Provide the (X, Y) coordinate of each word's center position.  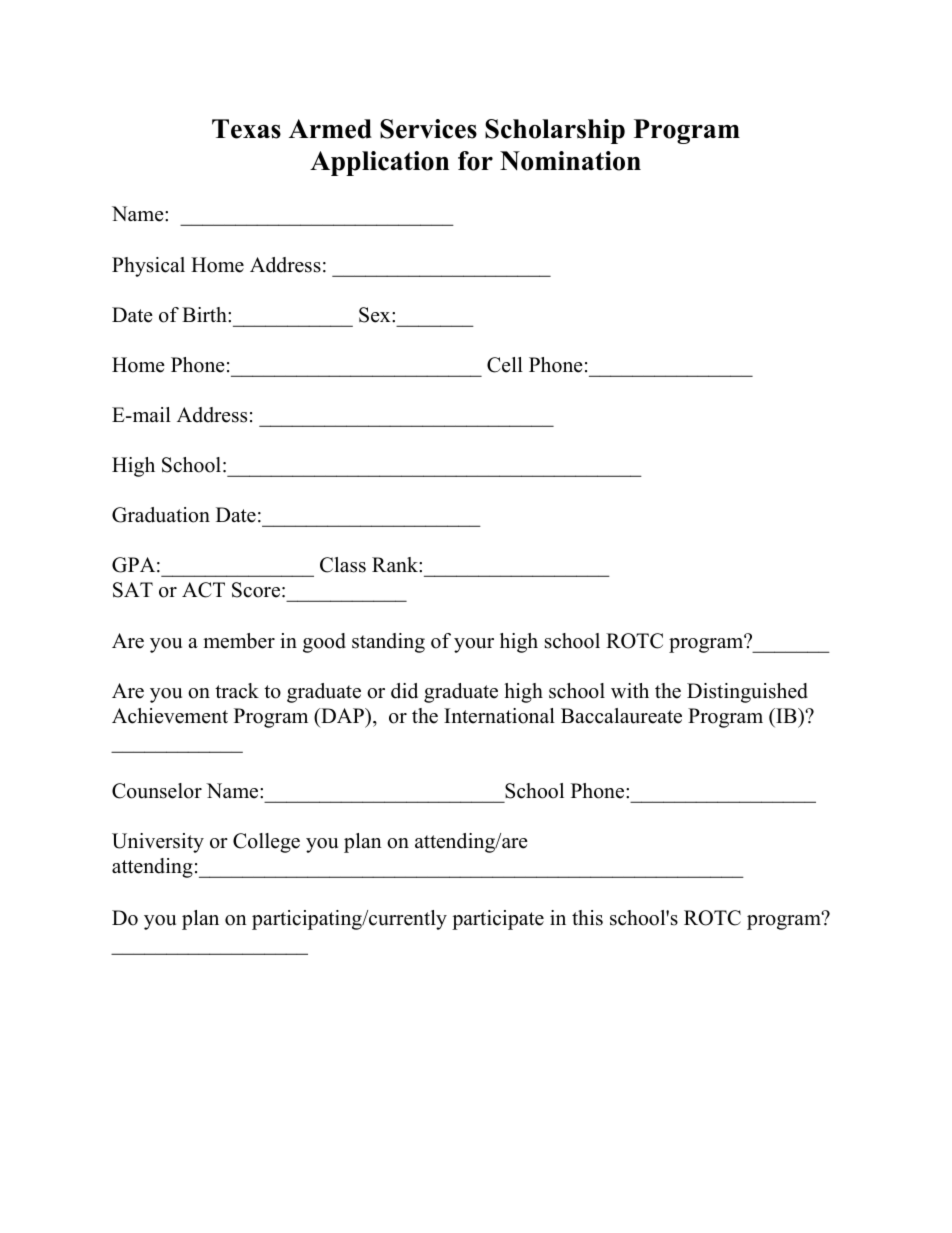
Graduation (161, 515)
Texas (246, 129)
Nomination (570, 161)
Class (343, 565)
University (158, 843)
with (630, 690)
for (475, 161)
